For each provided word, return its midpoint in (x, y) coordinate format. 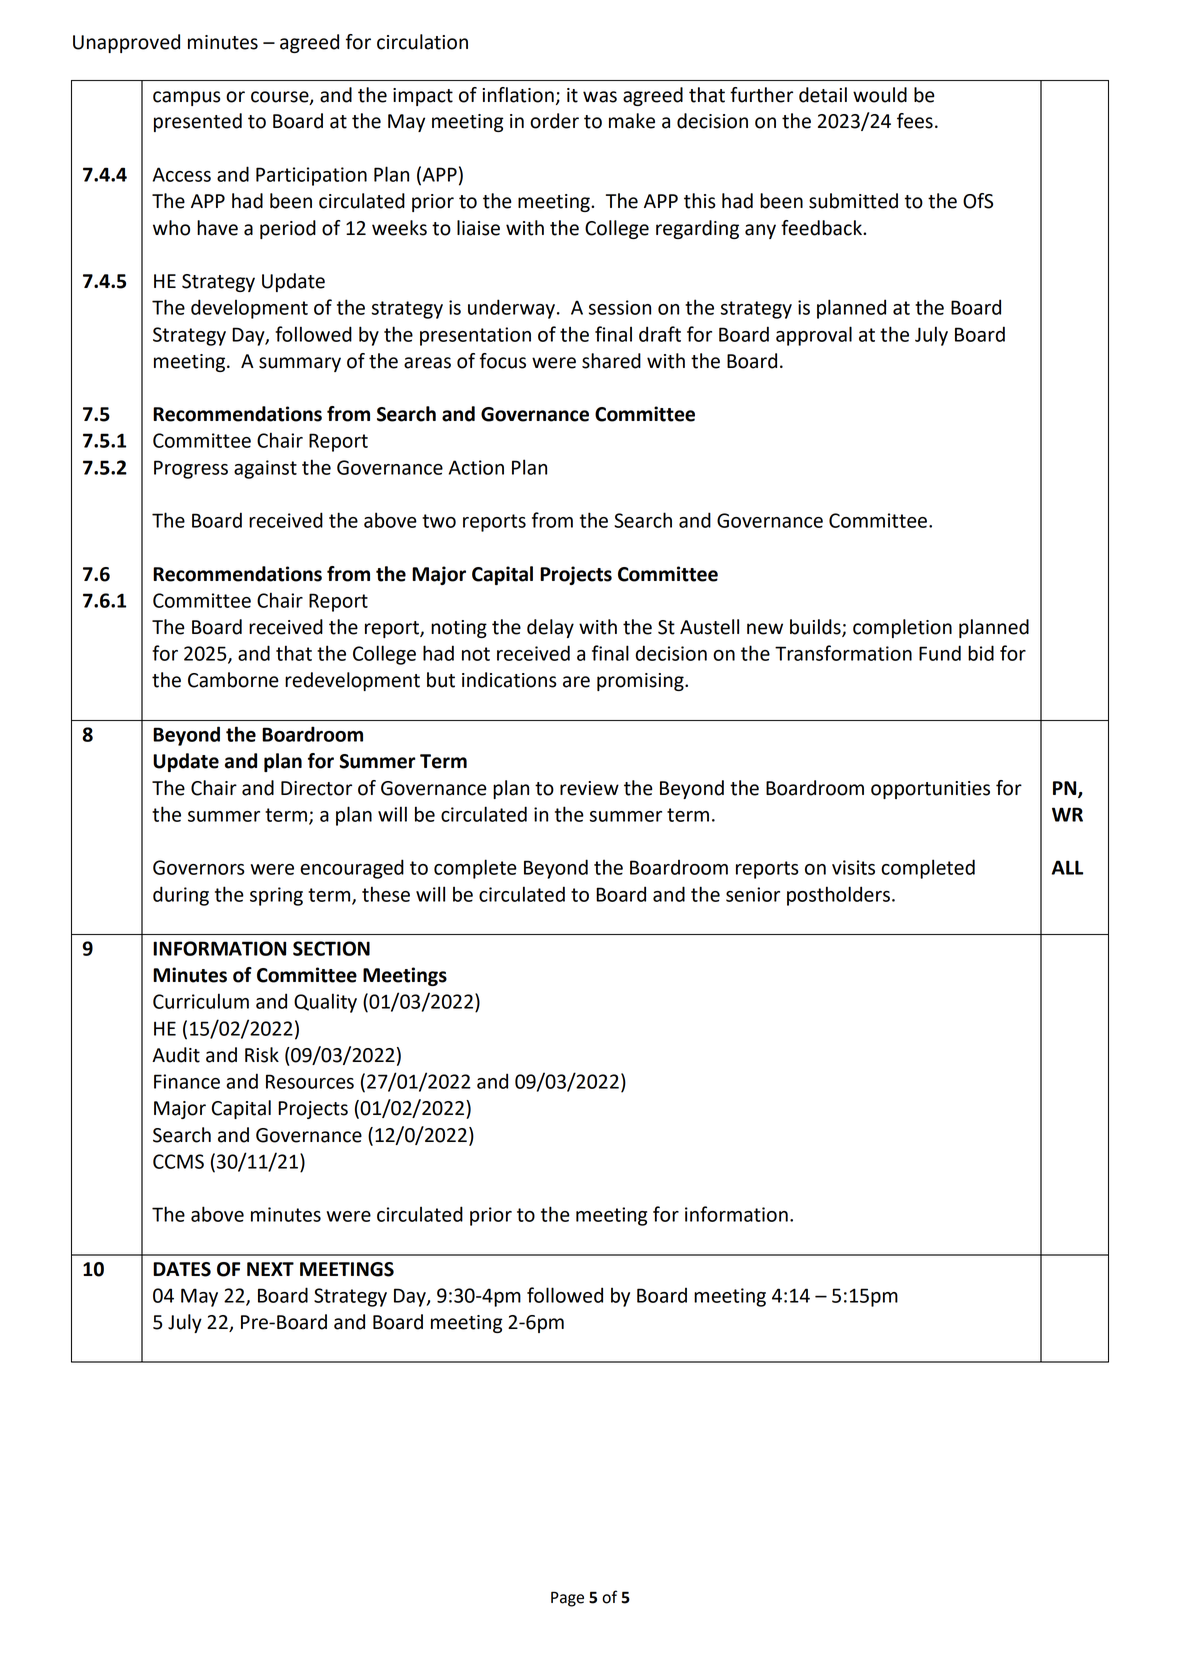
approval (814, 336)
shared (611, 361)
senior (753, 894)
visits (853, 867)
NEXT (270, 1269)
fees (915, 121)
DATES (182, 1269)
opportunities (930, 790)
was (600, 97)
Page (567, 1599)
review (589, 788)
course (281, 97)
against (265, 469)
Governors (199, 867)
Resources (310, 1081)
